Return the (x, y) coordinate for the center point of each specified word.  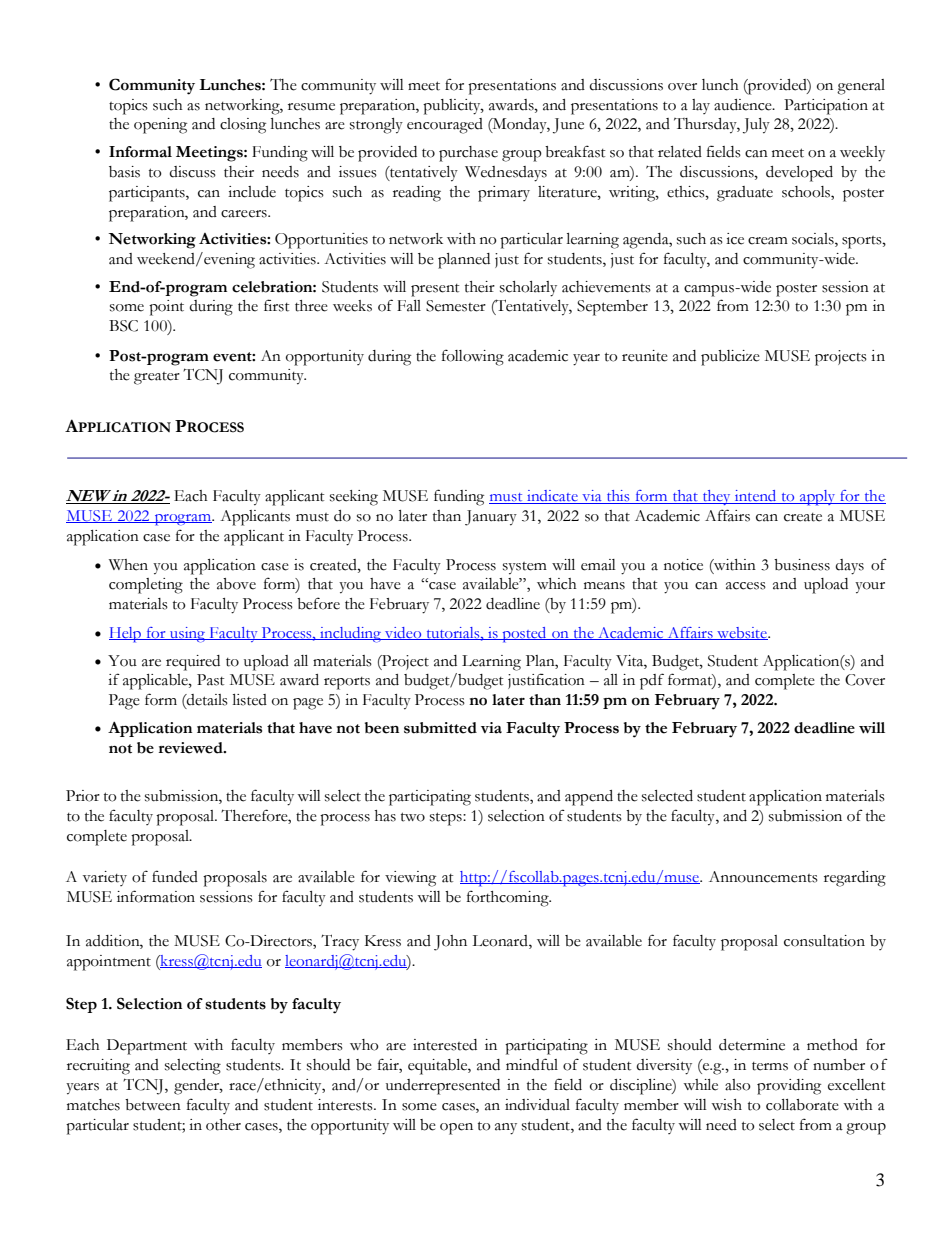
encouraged (445, 126)
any (506, 1129)
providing (789, 1087)
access (746, 586)
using (188, 635)
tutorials (453, 633)
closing (243, 126)
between (153, 1105)
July (756, 126)
